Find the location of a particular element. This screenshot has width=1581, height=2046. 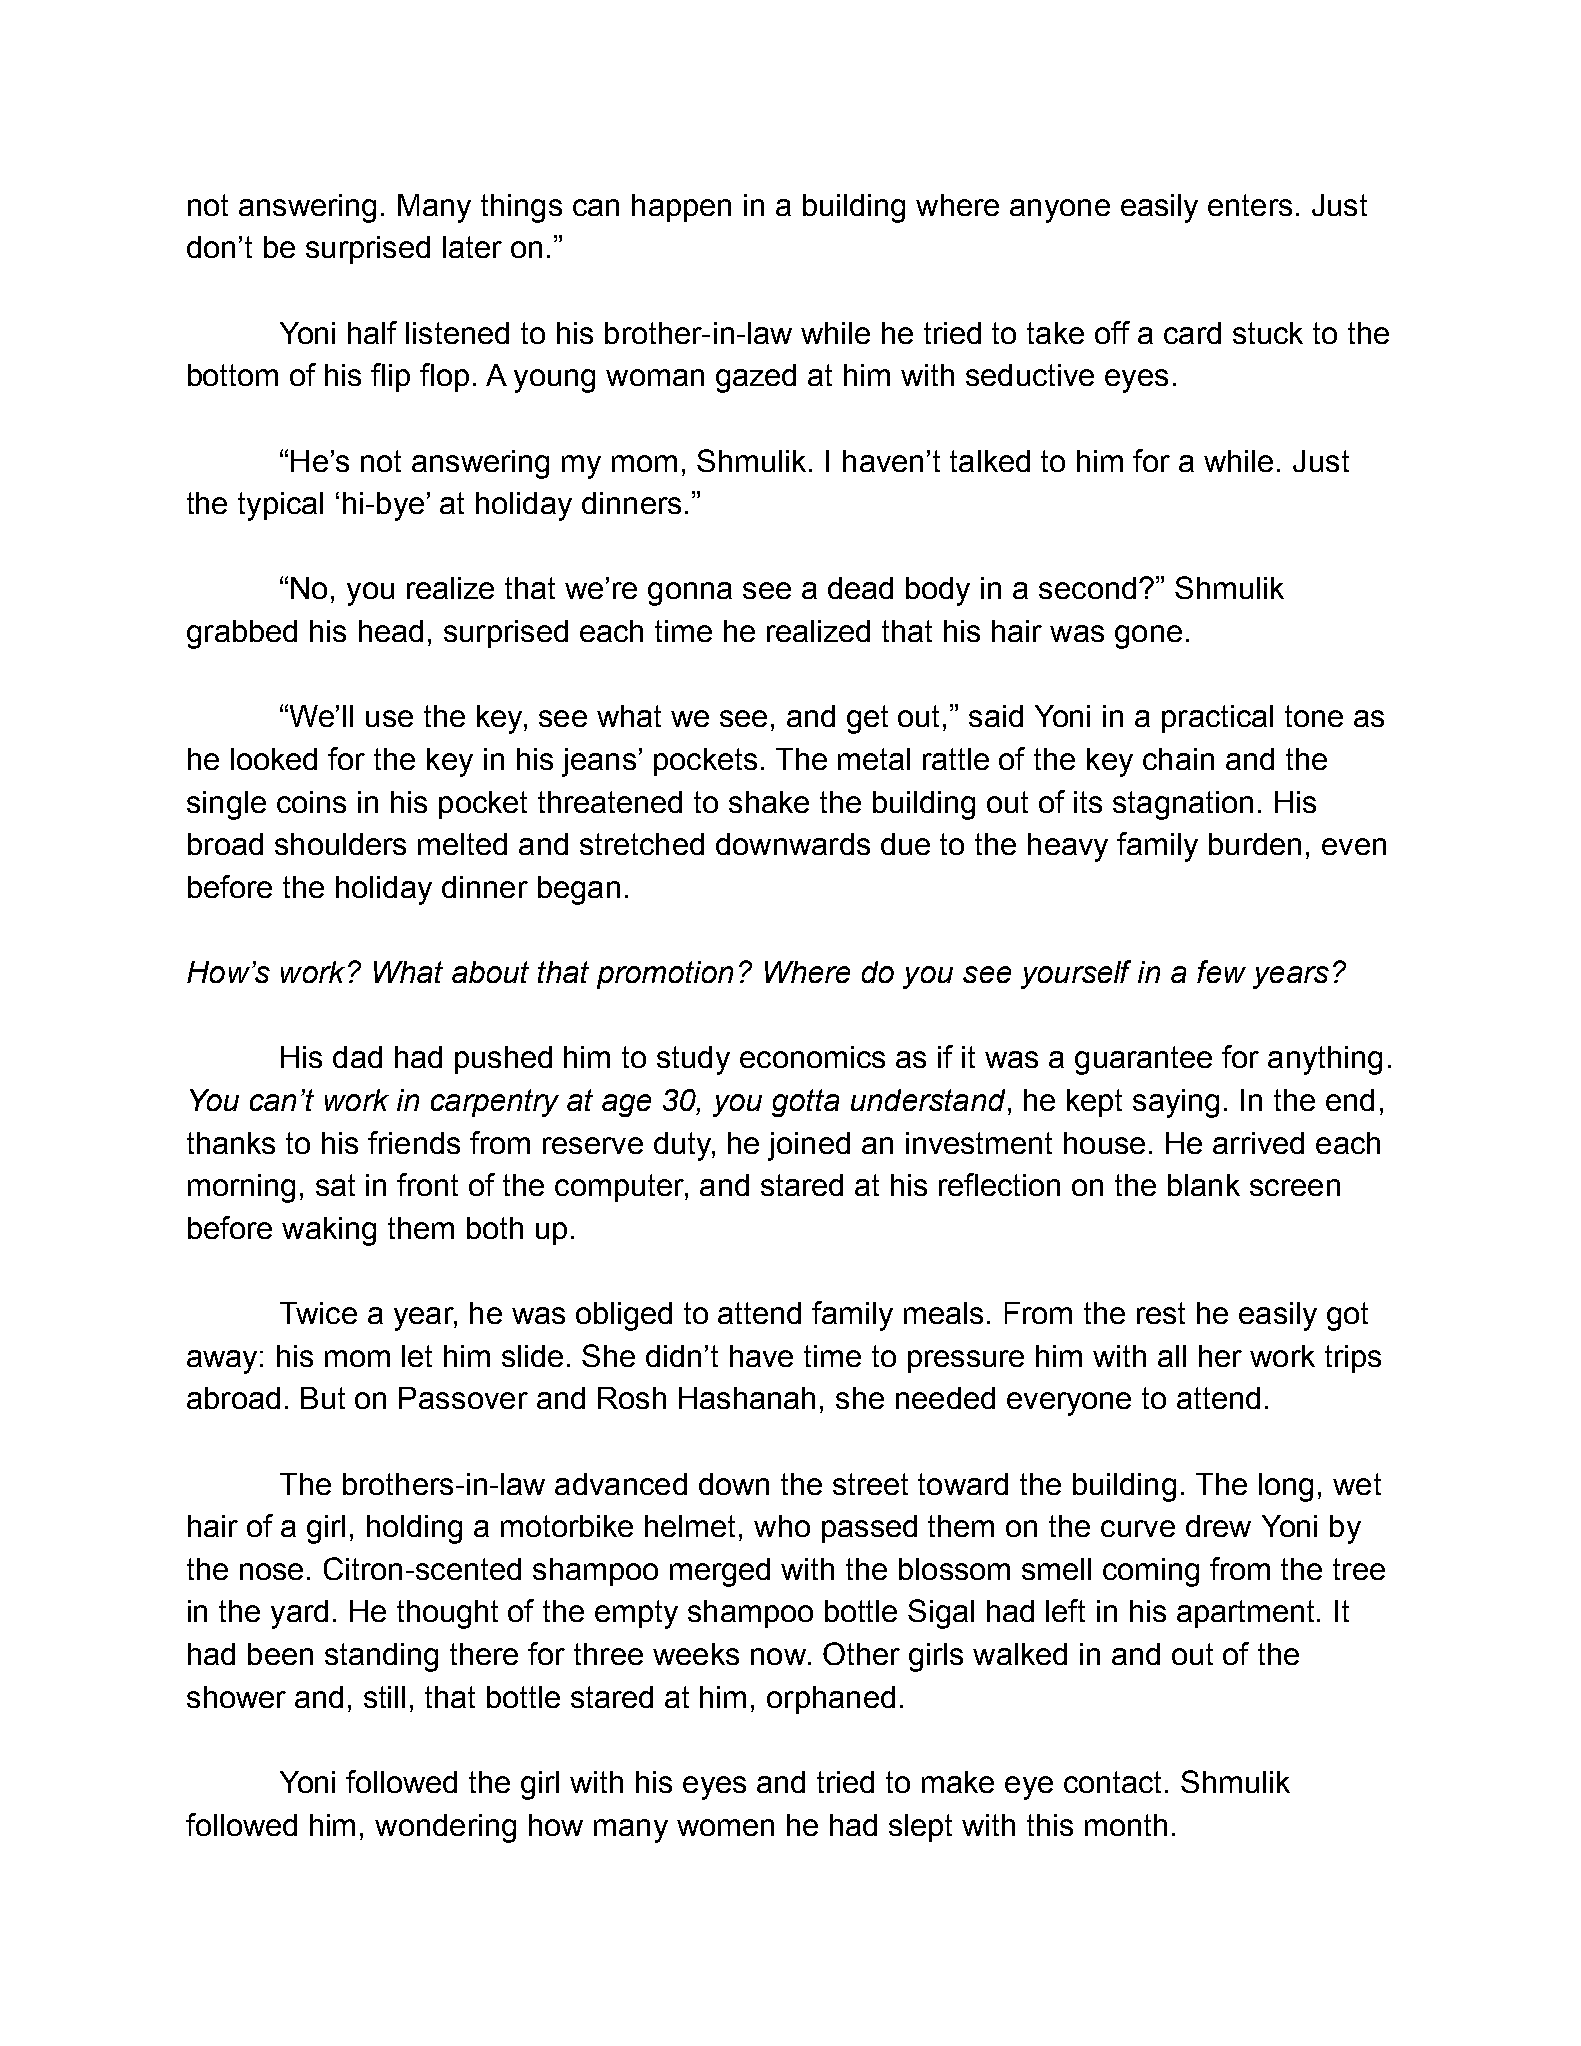

shake is located at coordinates (769, 802).
